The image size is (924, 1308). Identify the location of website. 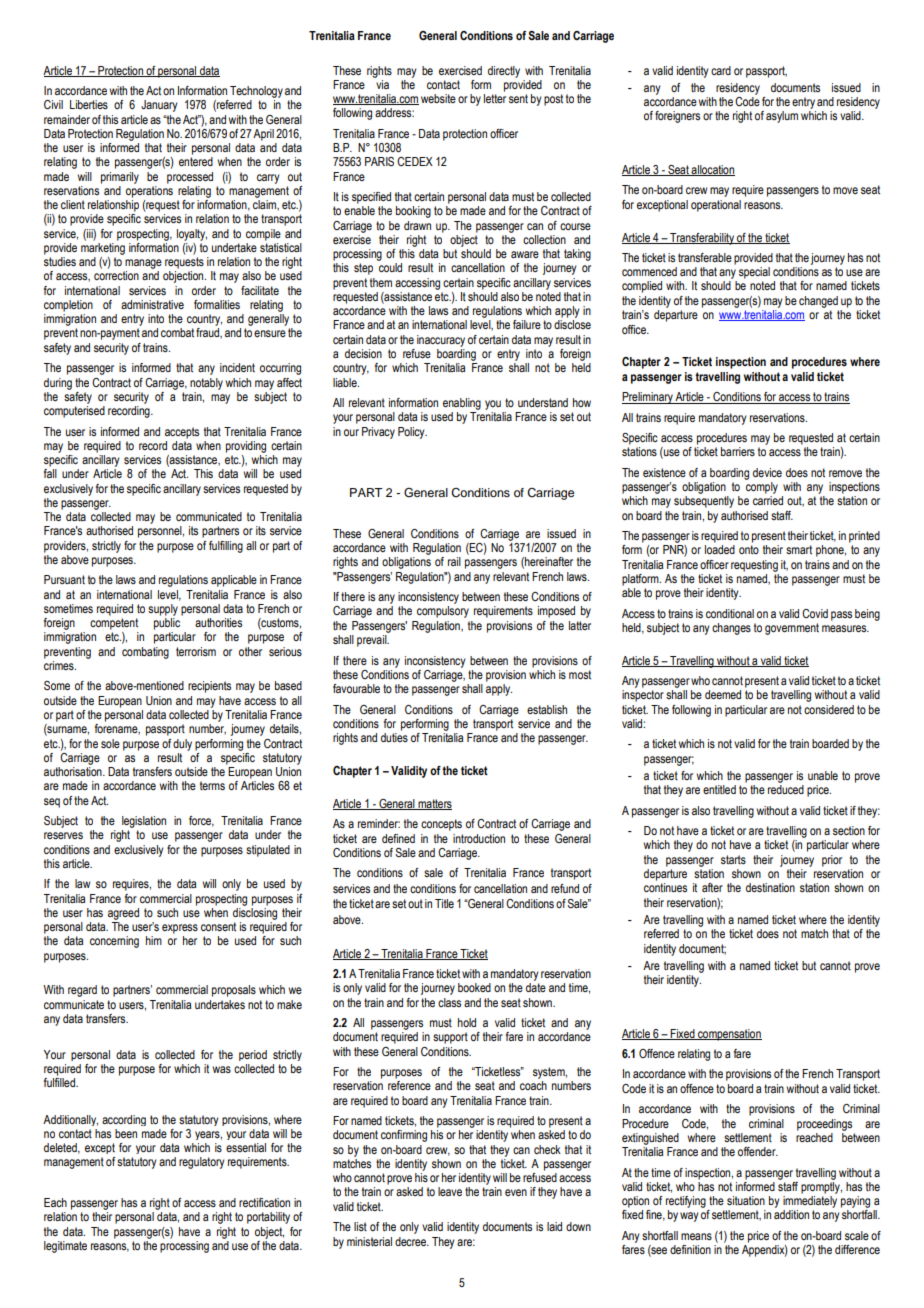
(438, 98).
